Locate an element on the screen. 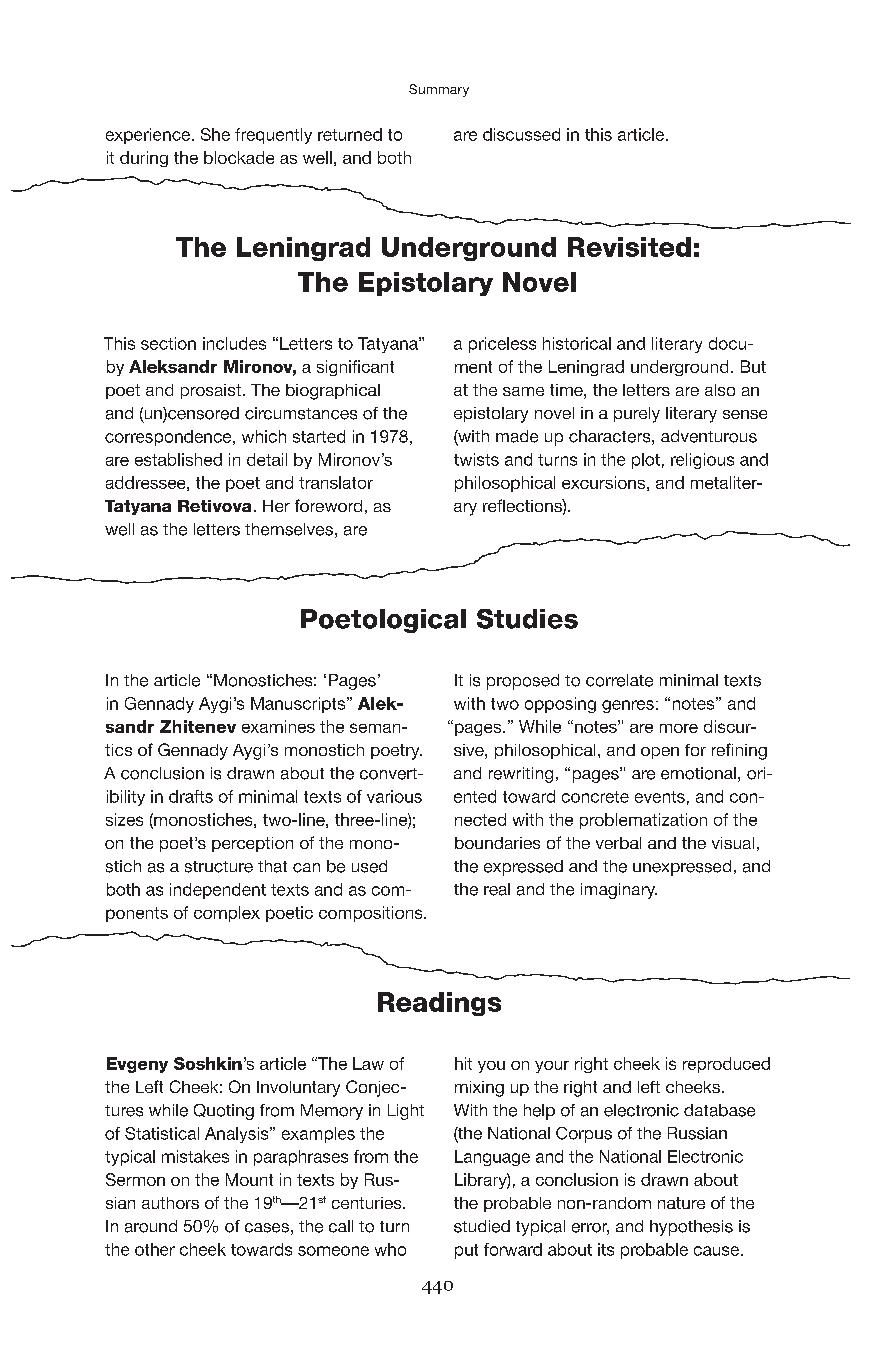 The width and height of the screenshot is (878, 1372). examines is located at coordinates (278, 726).
